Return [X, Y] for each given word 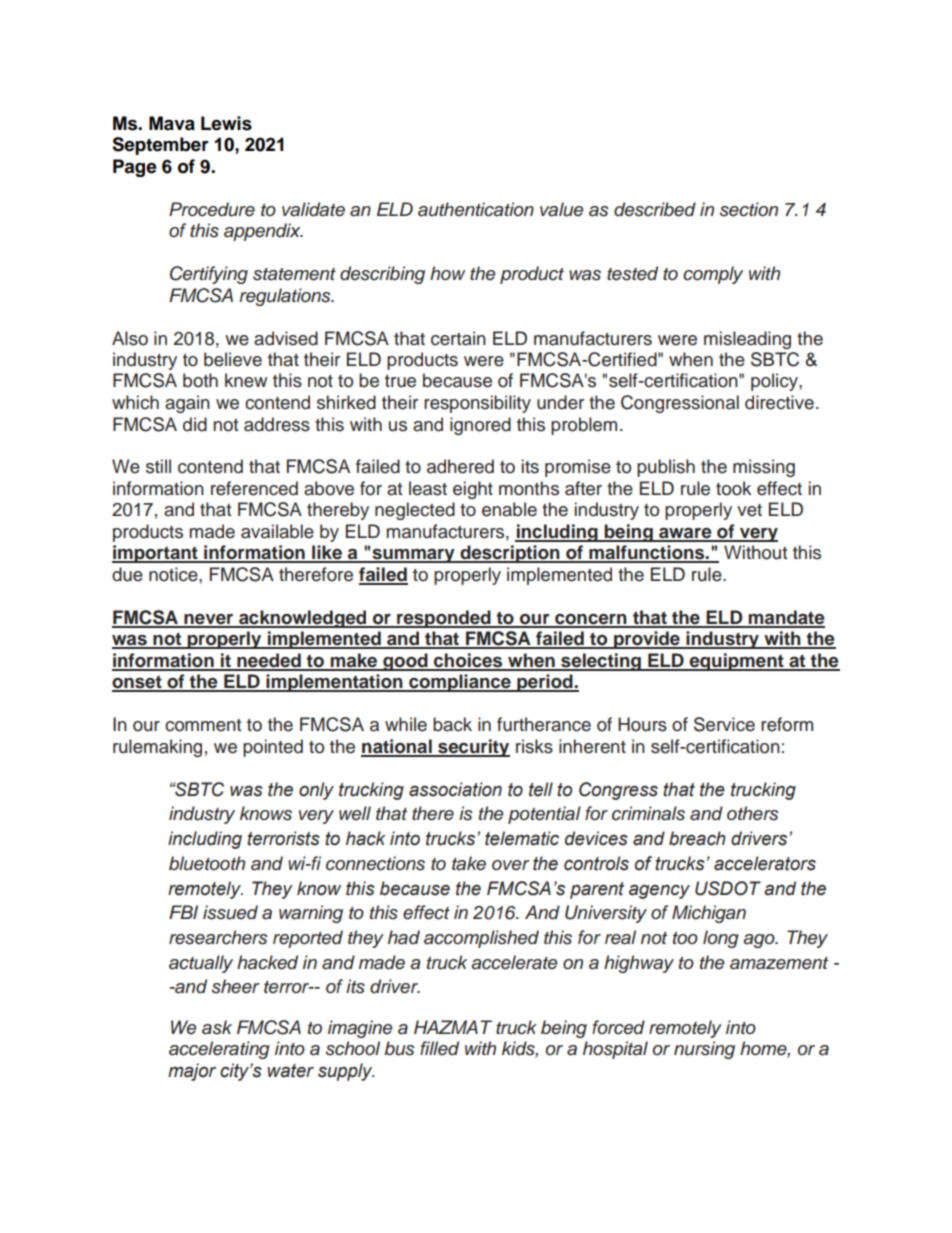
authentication [476, 209]
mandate [786, 618]
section [749, 209]
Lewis [226, 123]
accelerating [219, 1050]
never [209, 620]
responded [444, 619]
